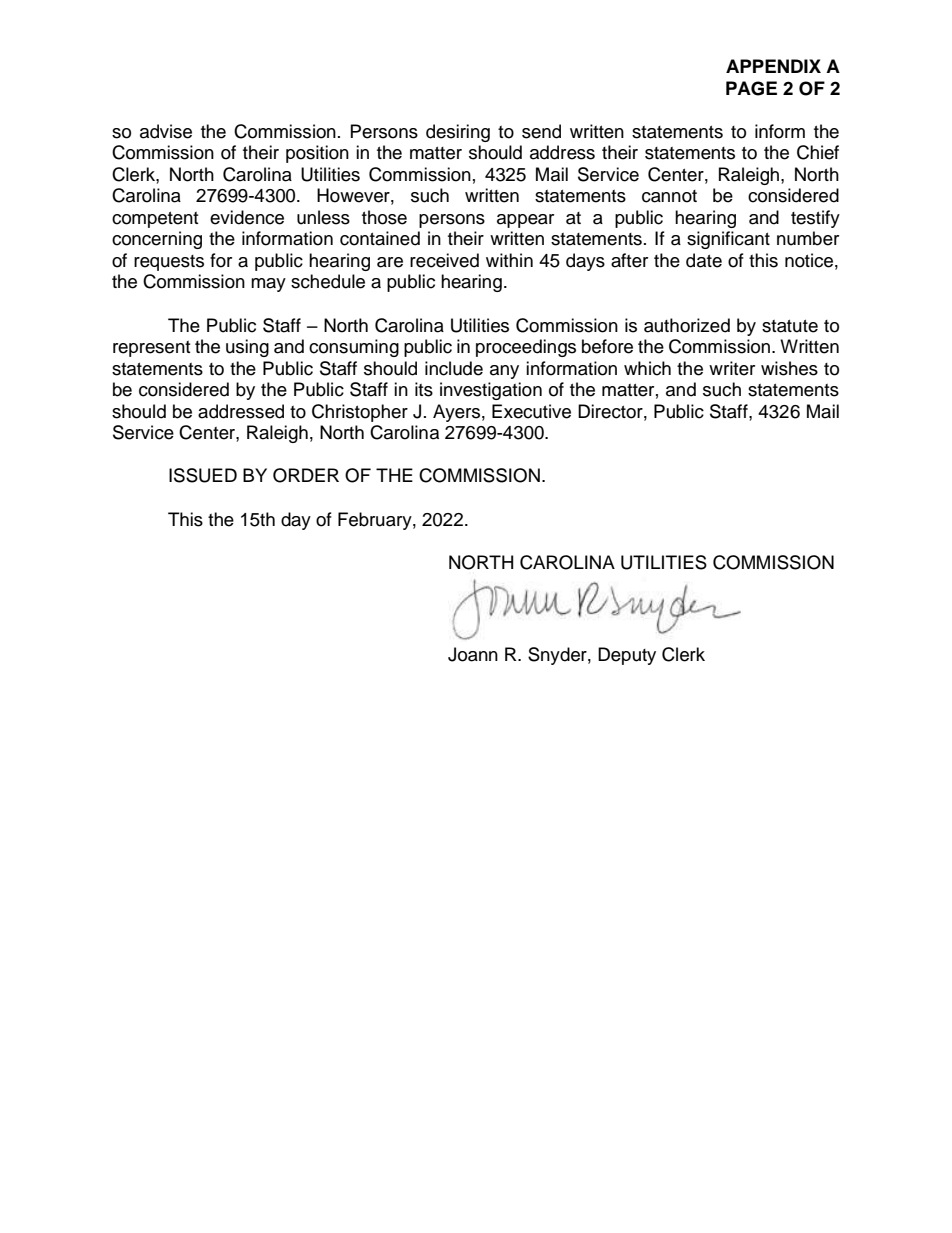  Describe the element at coordinates (732, 368) in the screenshot. I see `writer` at that location.
